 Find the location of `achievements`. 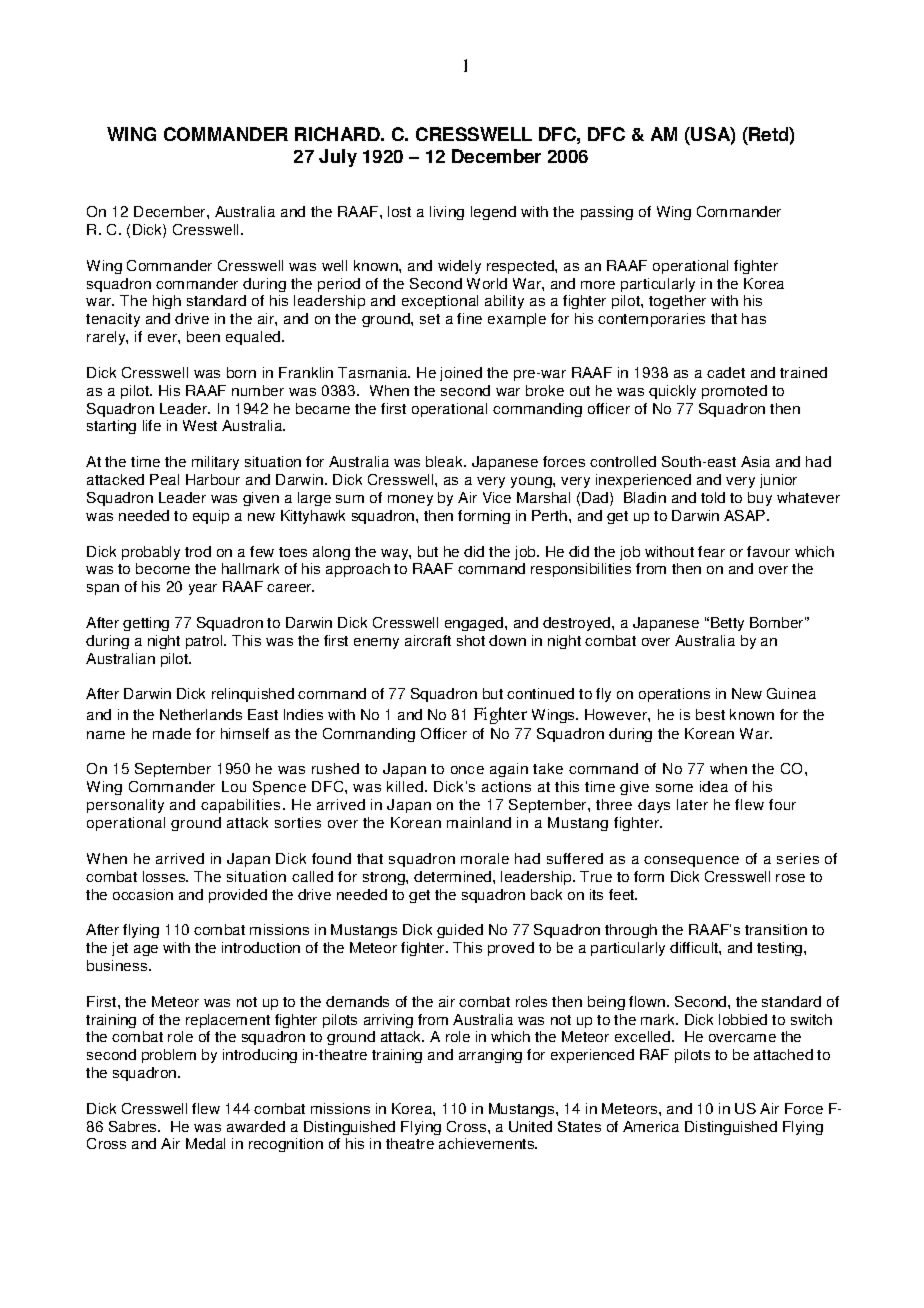

achievements is located at coordinates (488, 1143).
